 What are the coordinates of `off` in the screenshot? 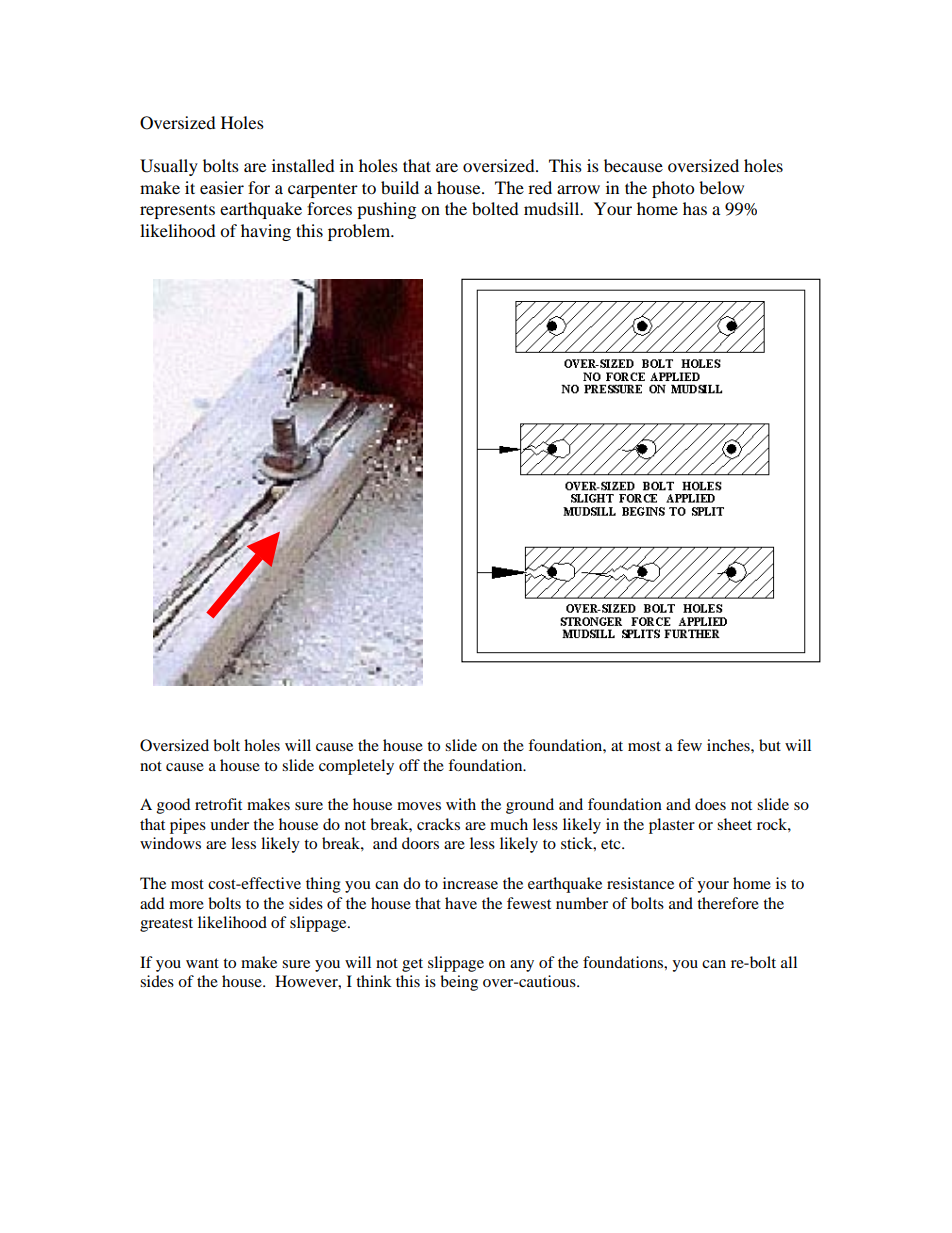 It's located at (409, 765).
